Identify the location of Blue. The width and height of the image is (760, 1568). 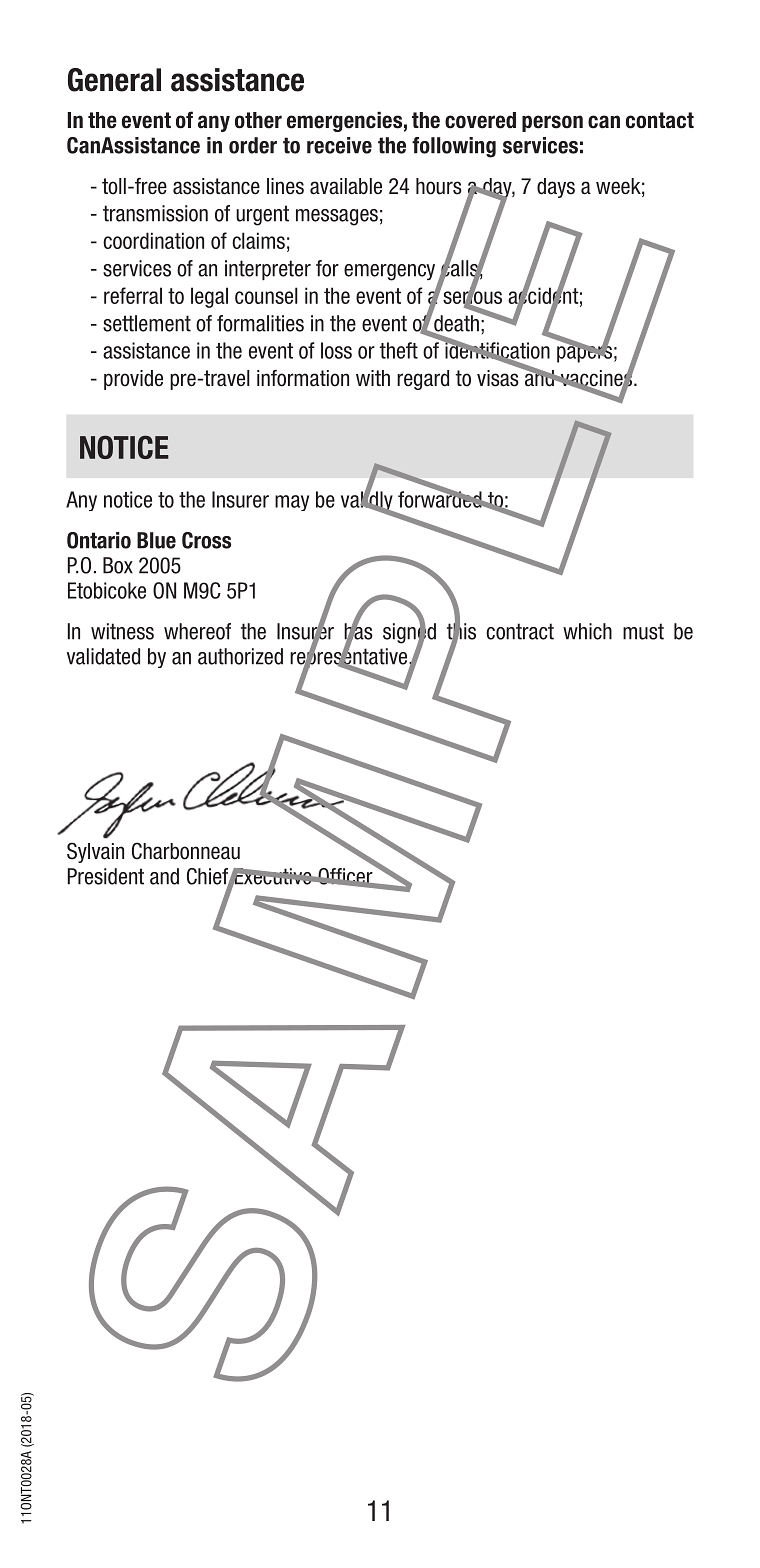
(156, 540).
